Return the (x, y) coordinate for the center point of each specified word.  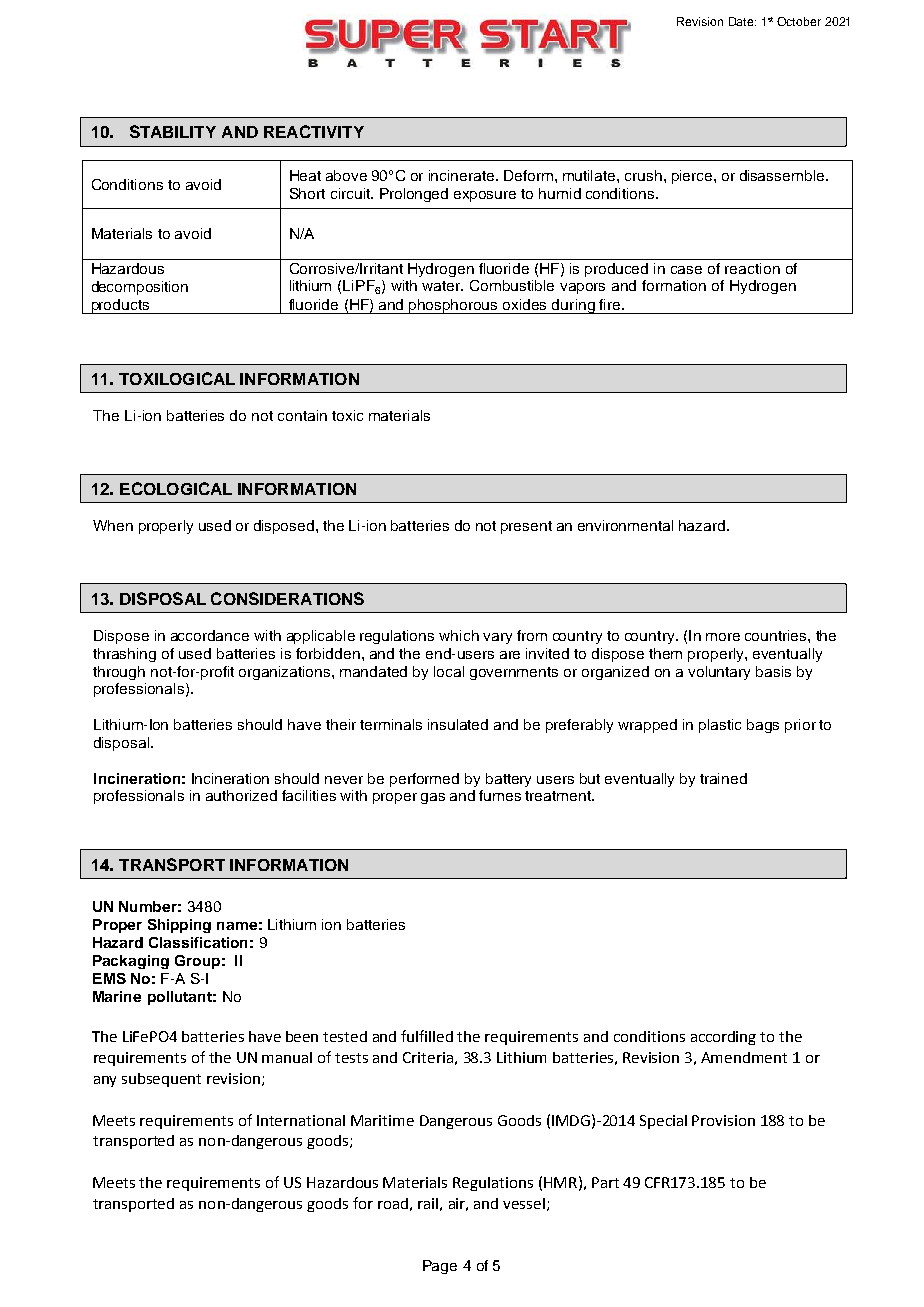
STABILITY (173, 131)
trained (723, 778)
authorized (241, 795)
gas (433, 798)
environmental (625, 525)
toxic (347, 415)
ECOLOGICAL (176, 488)
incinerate (463, 175)
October (799, 21)
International (301, 1120)
